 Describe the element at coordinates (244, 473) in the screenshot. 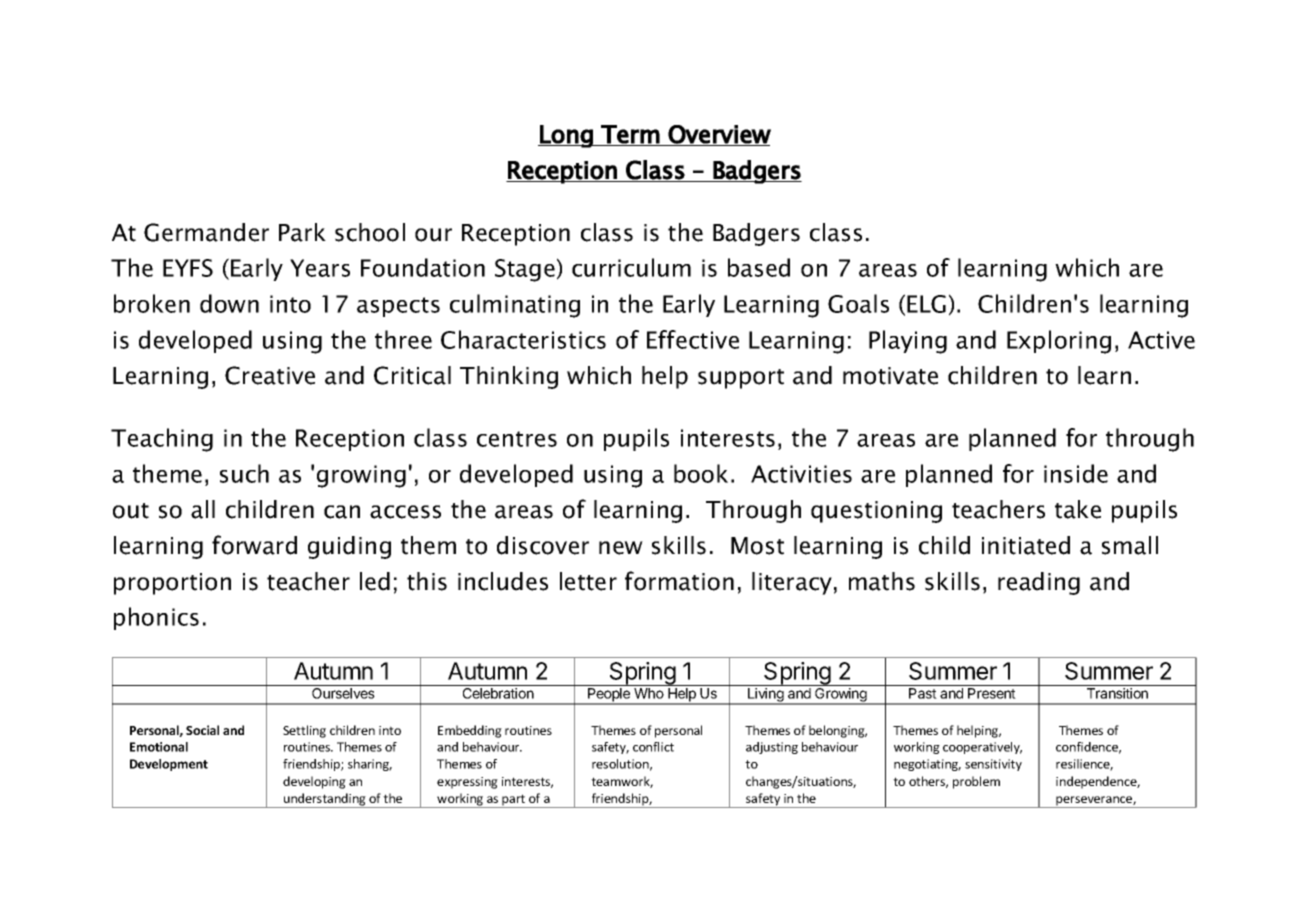

I see `such` at that location.
